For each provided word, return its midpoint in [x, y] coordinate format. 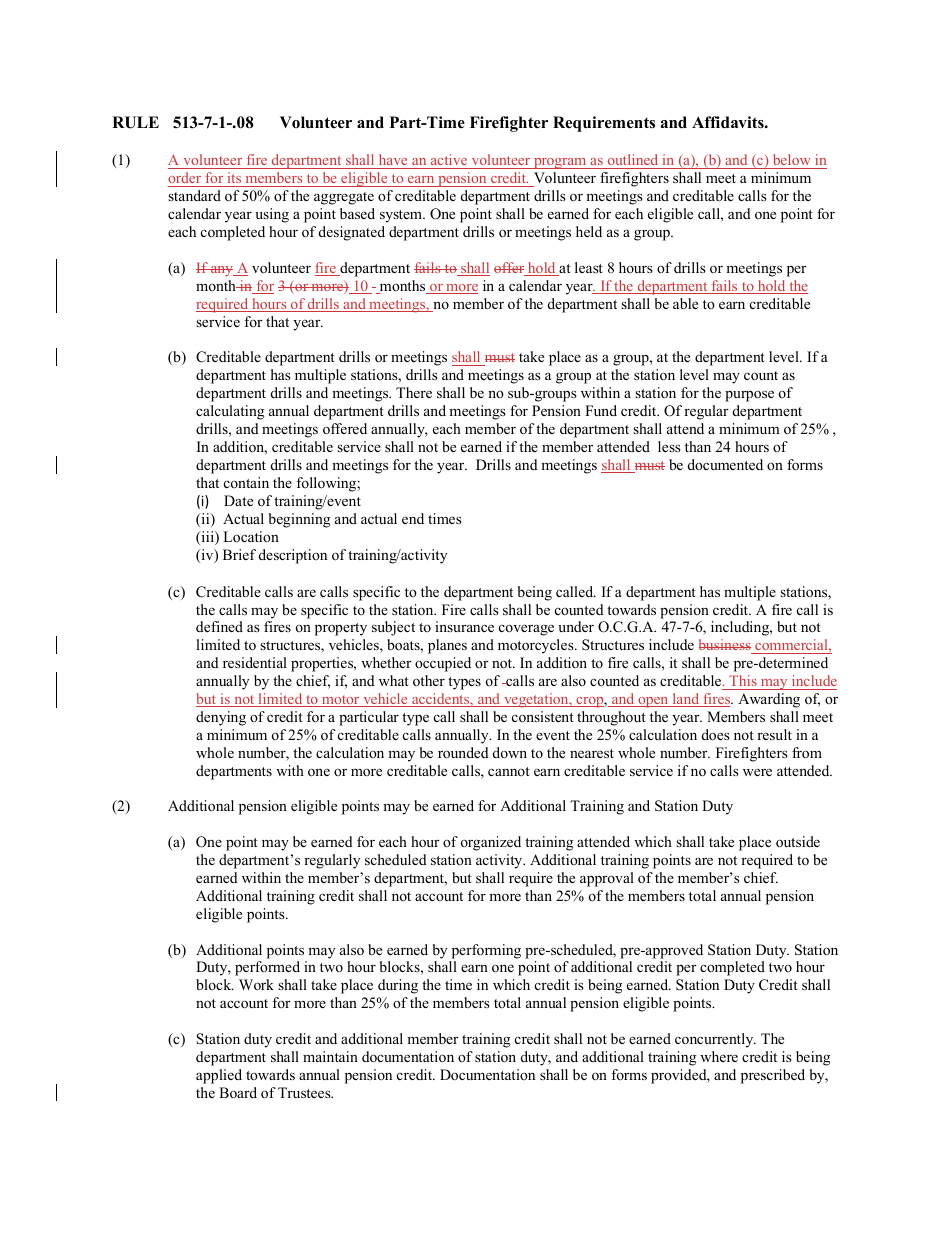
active [449, 161]
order [186, 179]
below [791, 161]
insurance [464, 626]
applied [219, 1076]
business [726, 646]
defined [219, 626]
